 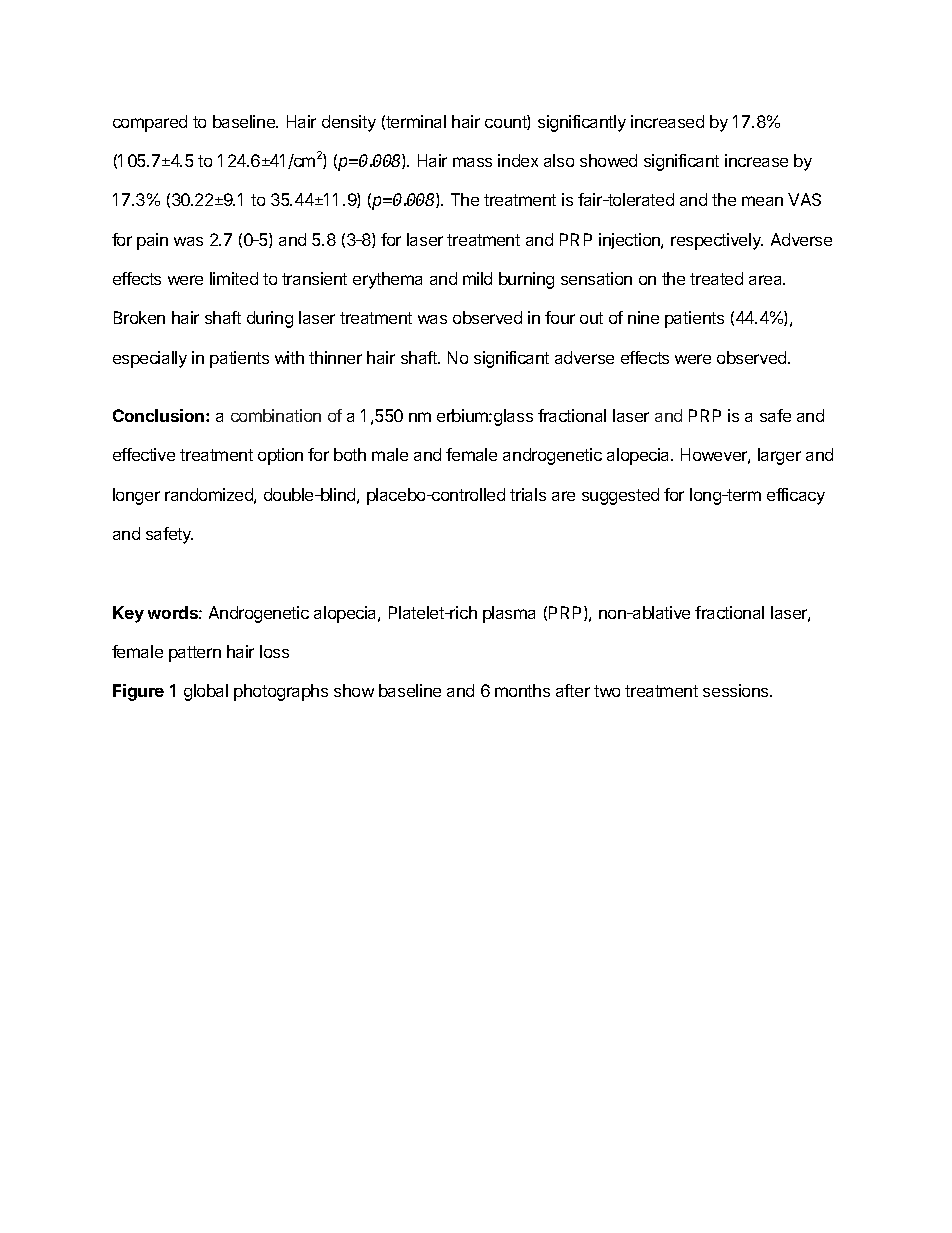 What do you see at coordinates (522, 690) in the image?
I see `months` at bounding box center [522, 690].
